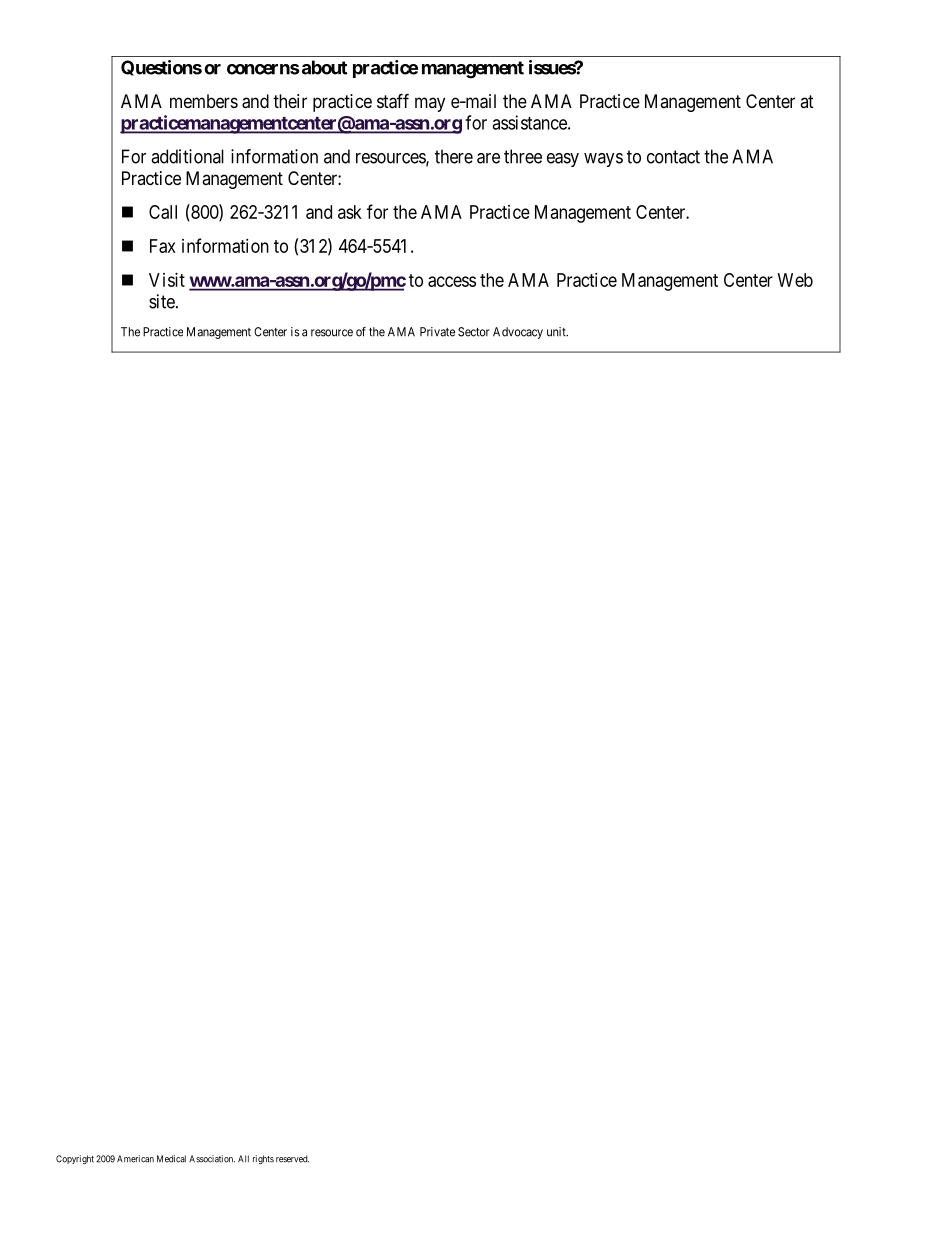 The image size is (952, 1233). What do you see at coordinates (557, 332) in the document?
I see `unit` at bounding box center [557, 332].
